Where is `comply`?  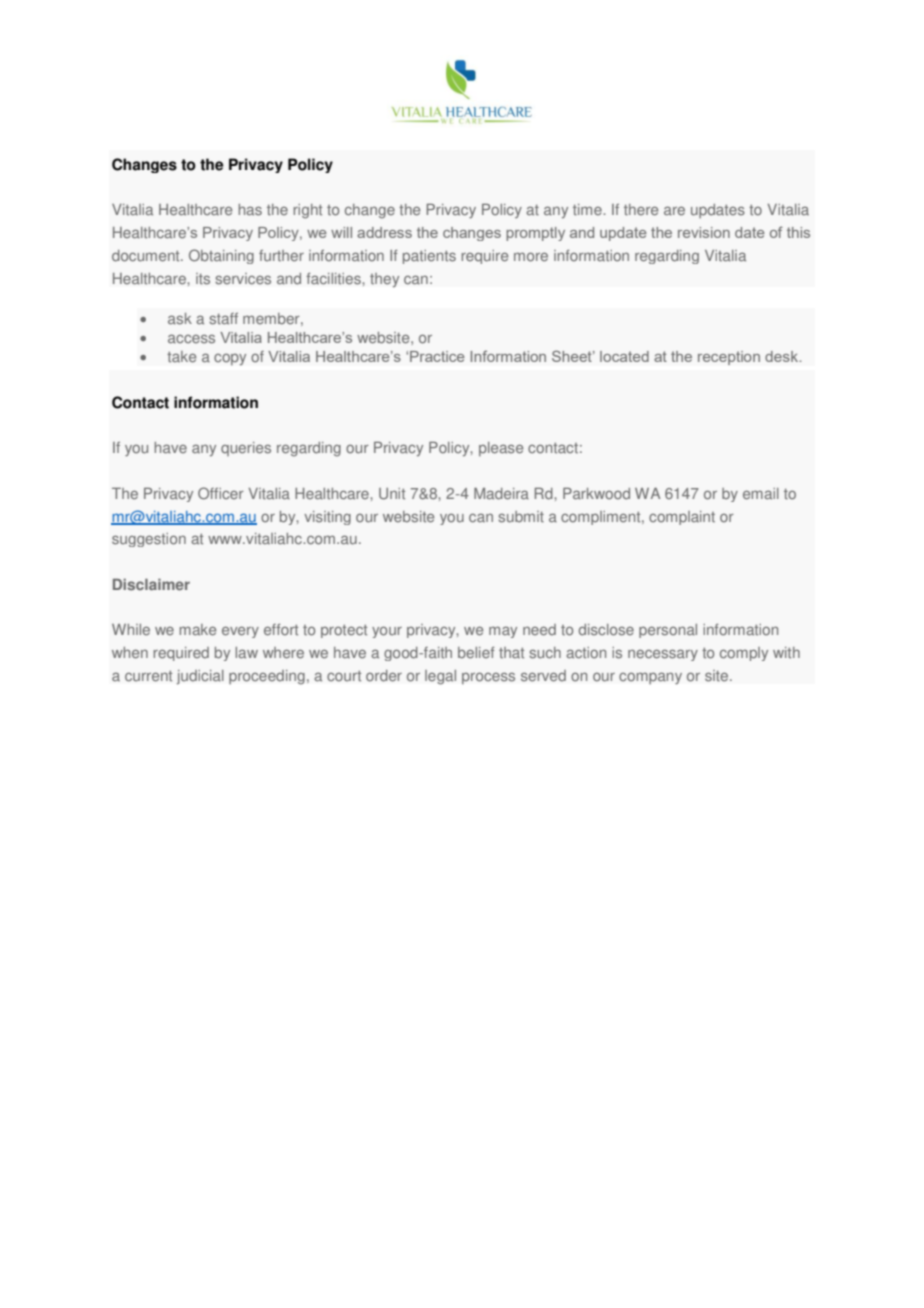
comply is located at coordinates (744, 654).
